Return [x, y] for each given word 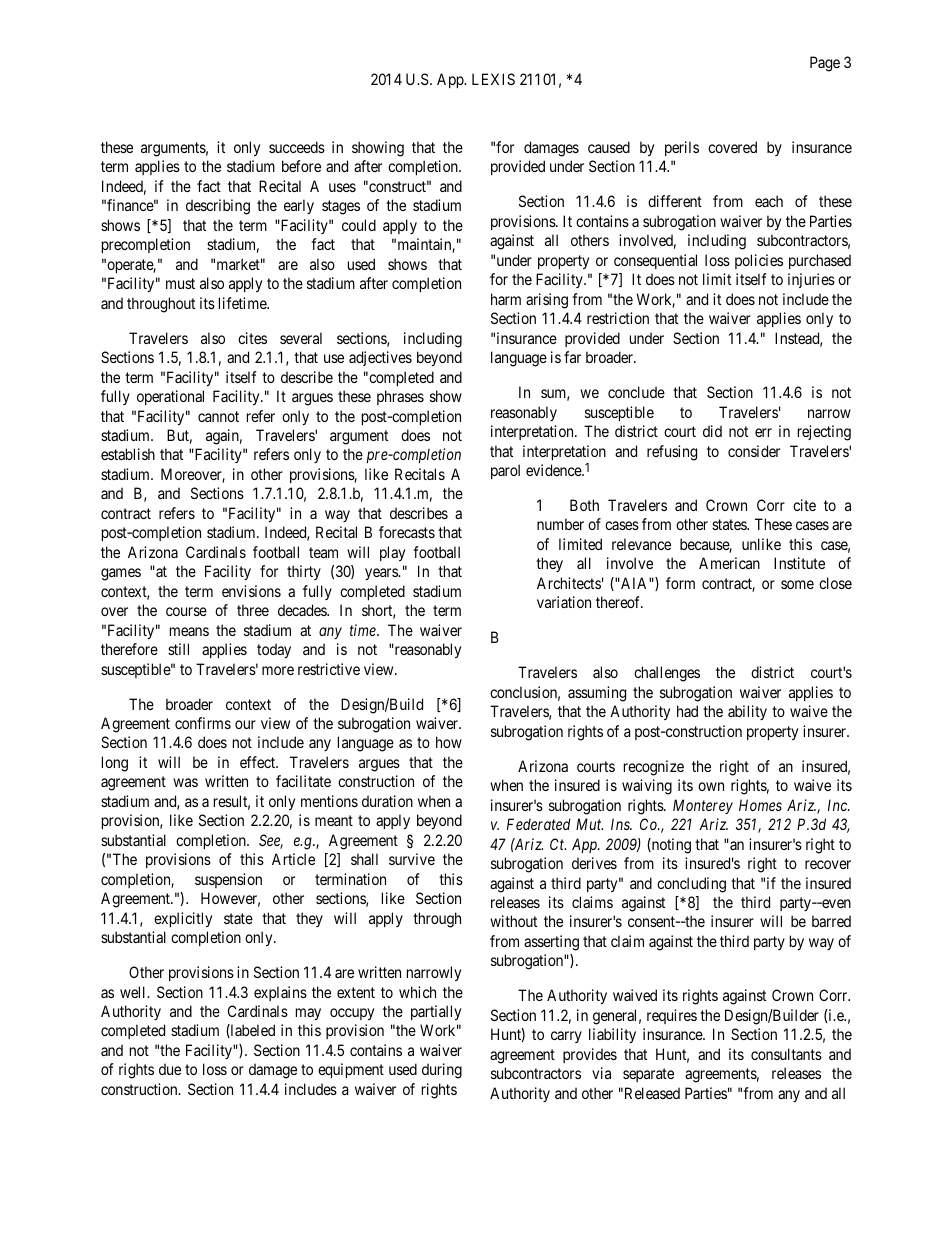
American [729, 563]
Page [825, 64]
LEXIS [493, 79]
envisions [251, 591]
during [442, 1071]
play [392, 553]
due [170, 1069]
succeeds [297, 147]
